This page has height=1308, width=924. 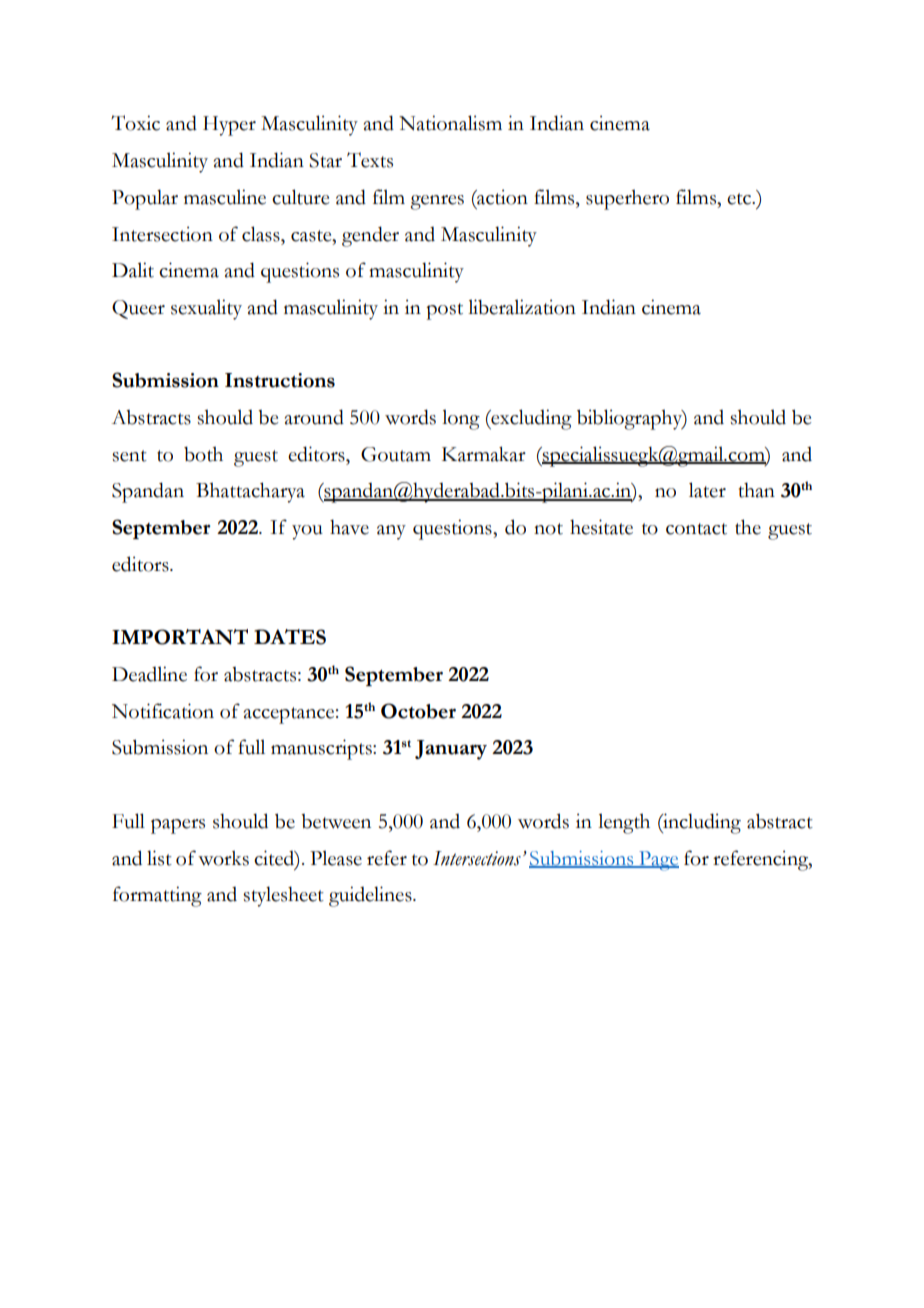 I want to click on superhero, so click(x=627, y=199).
